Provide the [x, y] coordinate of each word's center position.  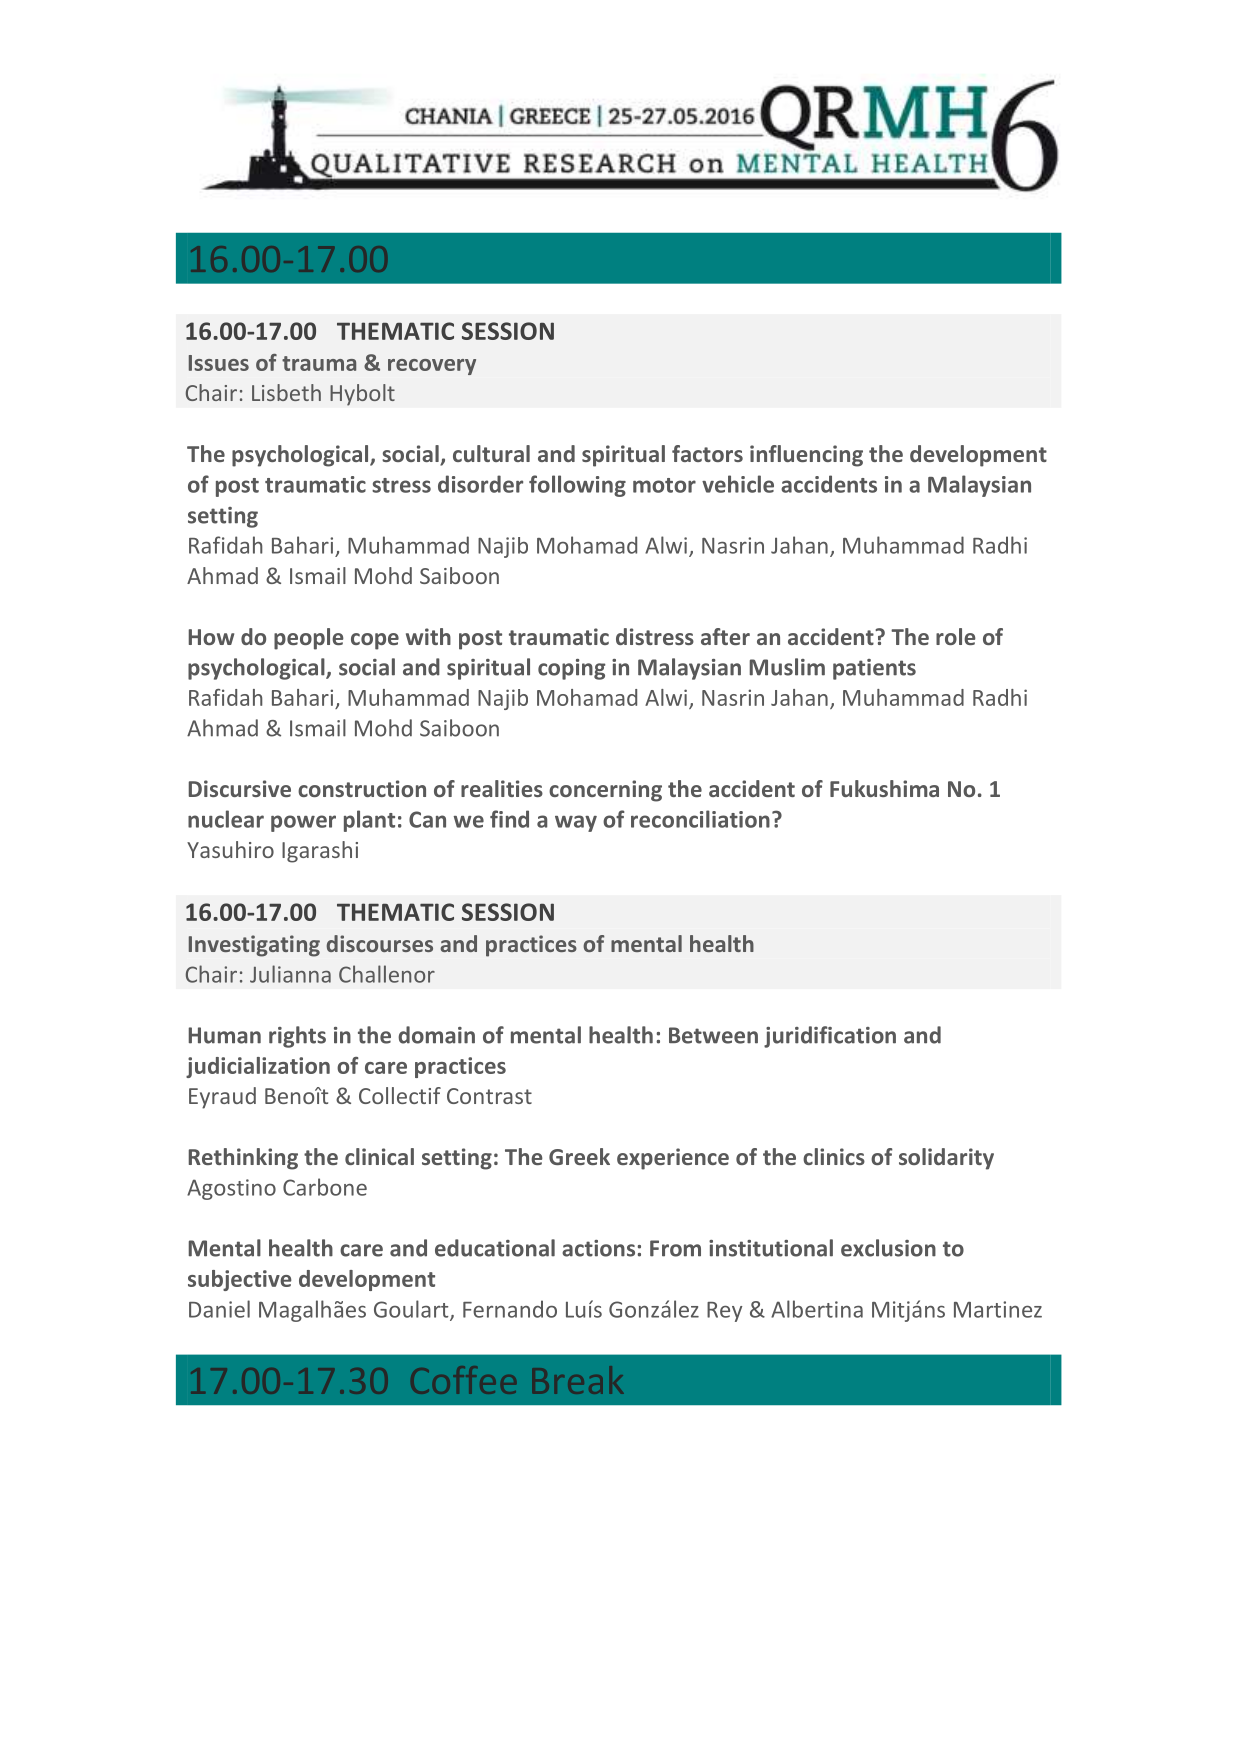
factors [707, 453]
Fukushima [884, 788]
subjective [240, 1280]
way [576, 823]
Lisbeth [286, 392]
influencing [806, 456]
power [303, 823]
